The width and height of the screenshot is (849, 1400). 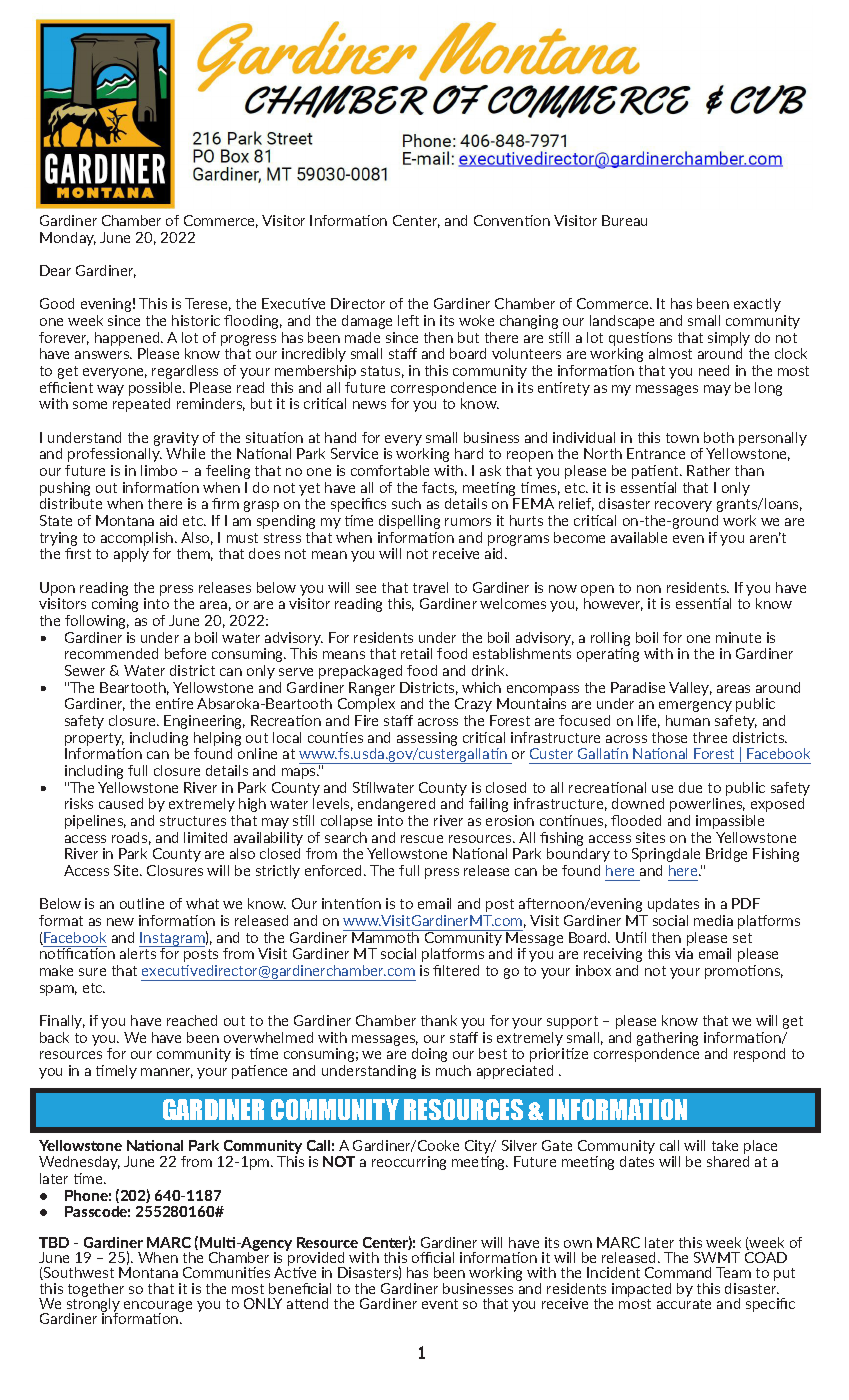 What do you see at coordinates (408, 320) in the screenshot?
I see `left` at bounding box center [408, 320].
